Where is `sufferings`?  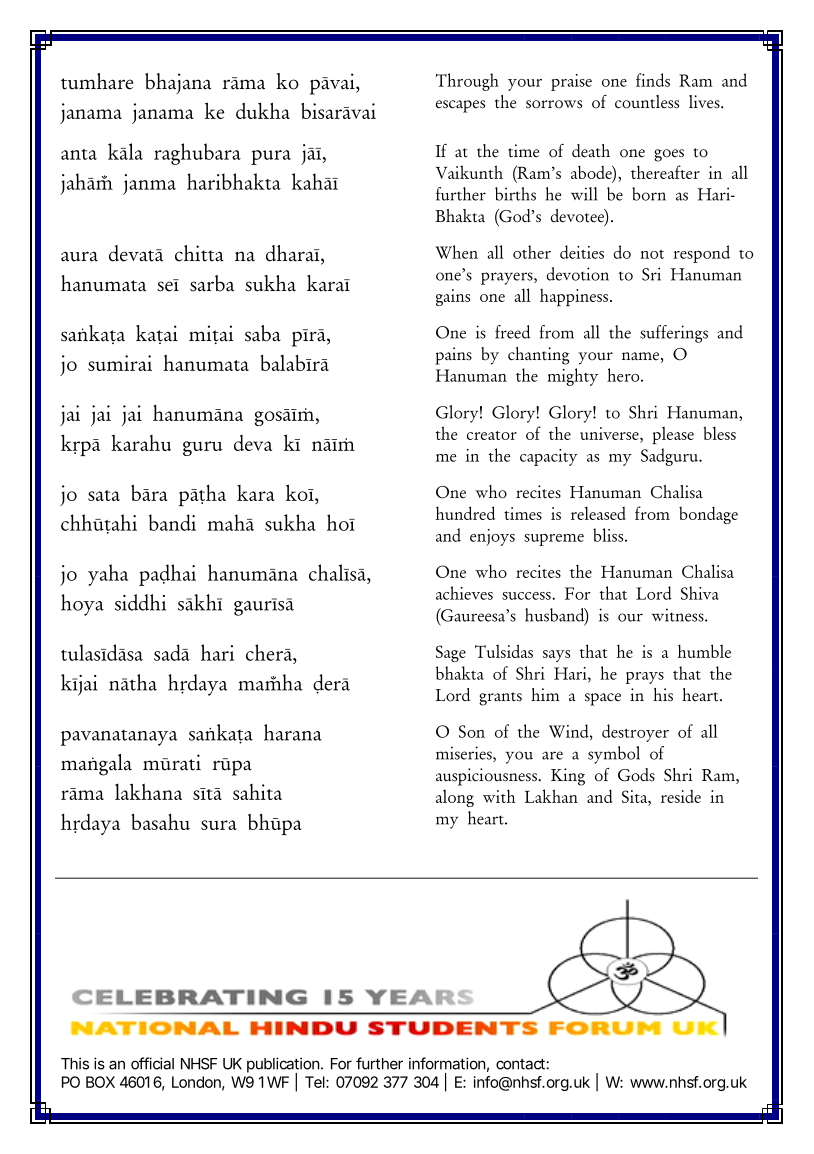
sufferings is located at coordinates (674, 334).
